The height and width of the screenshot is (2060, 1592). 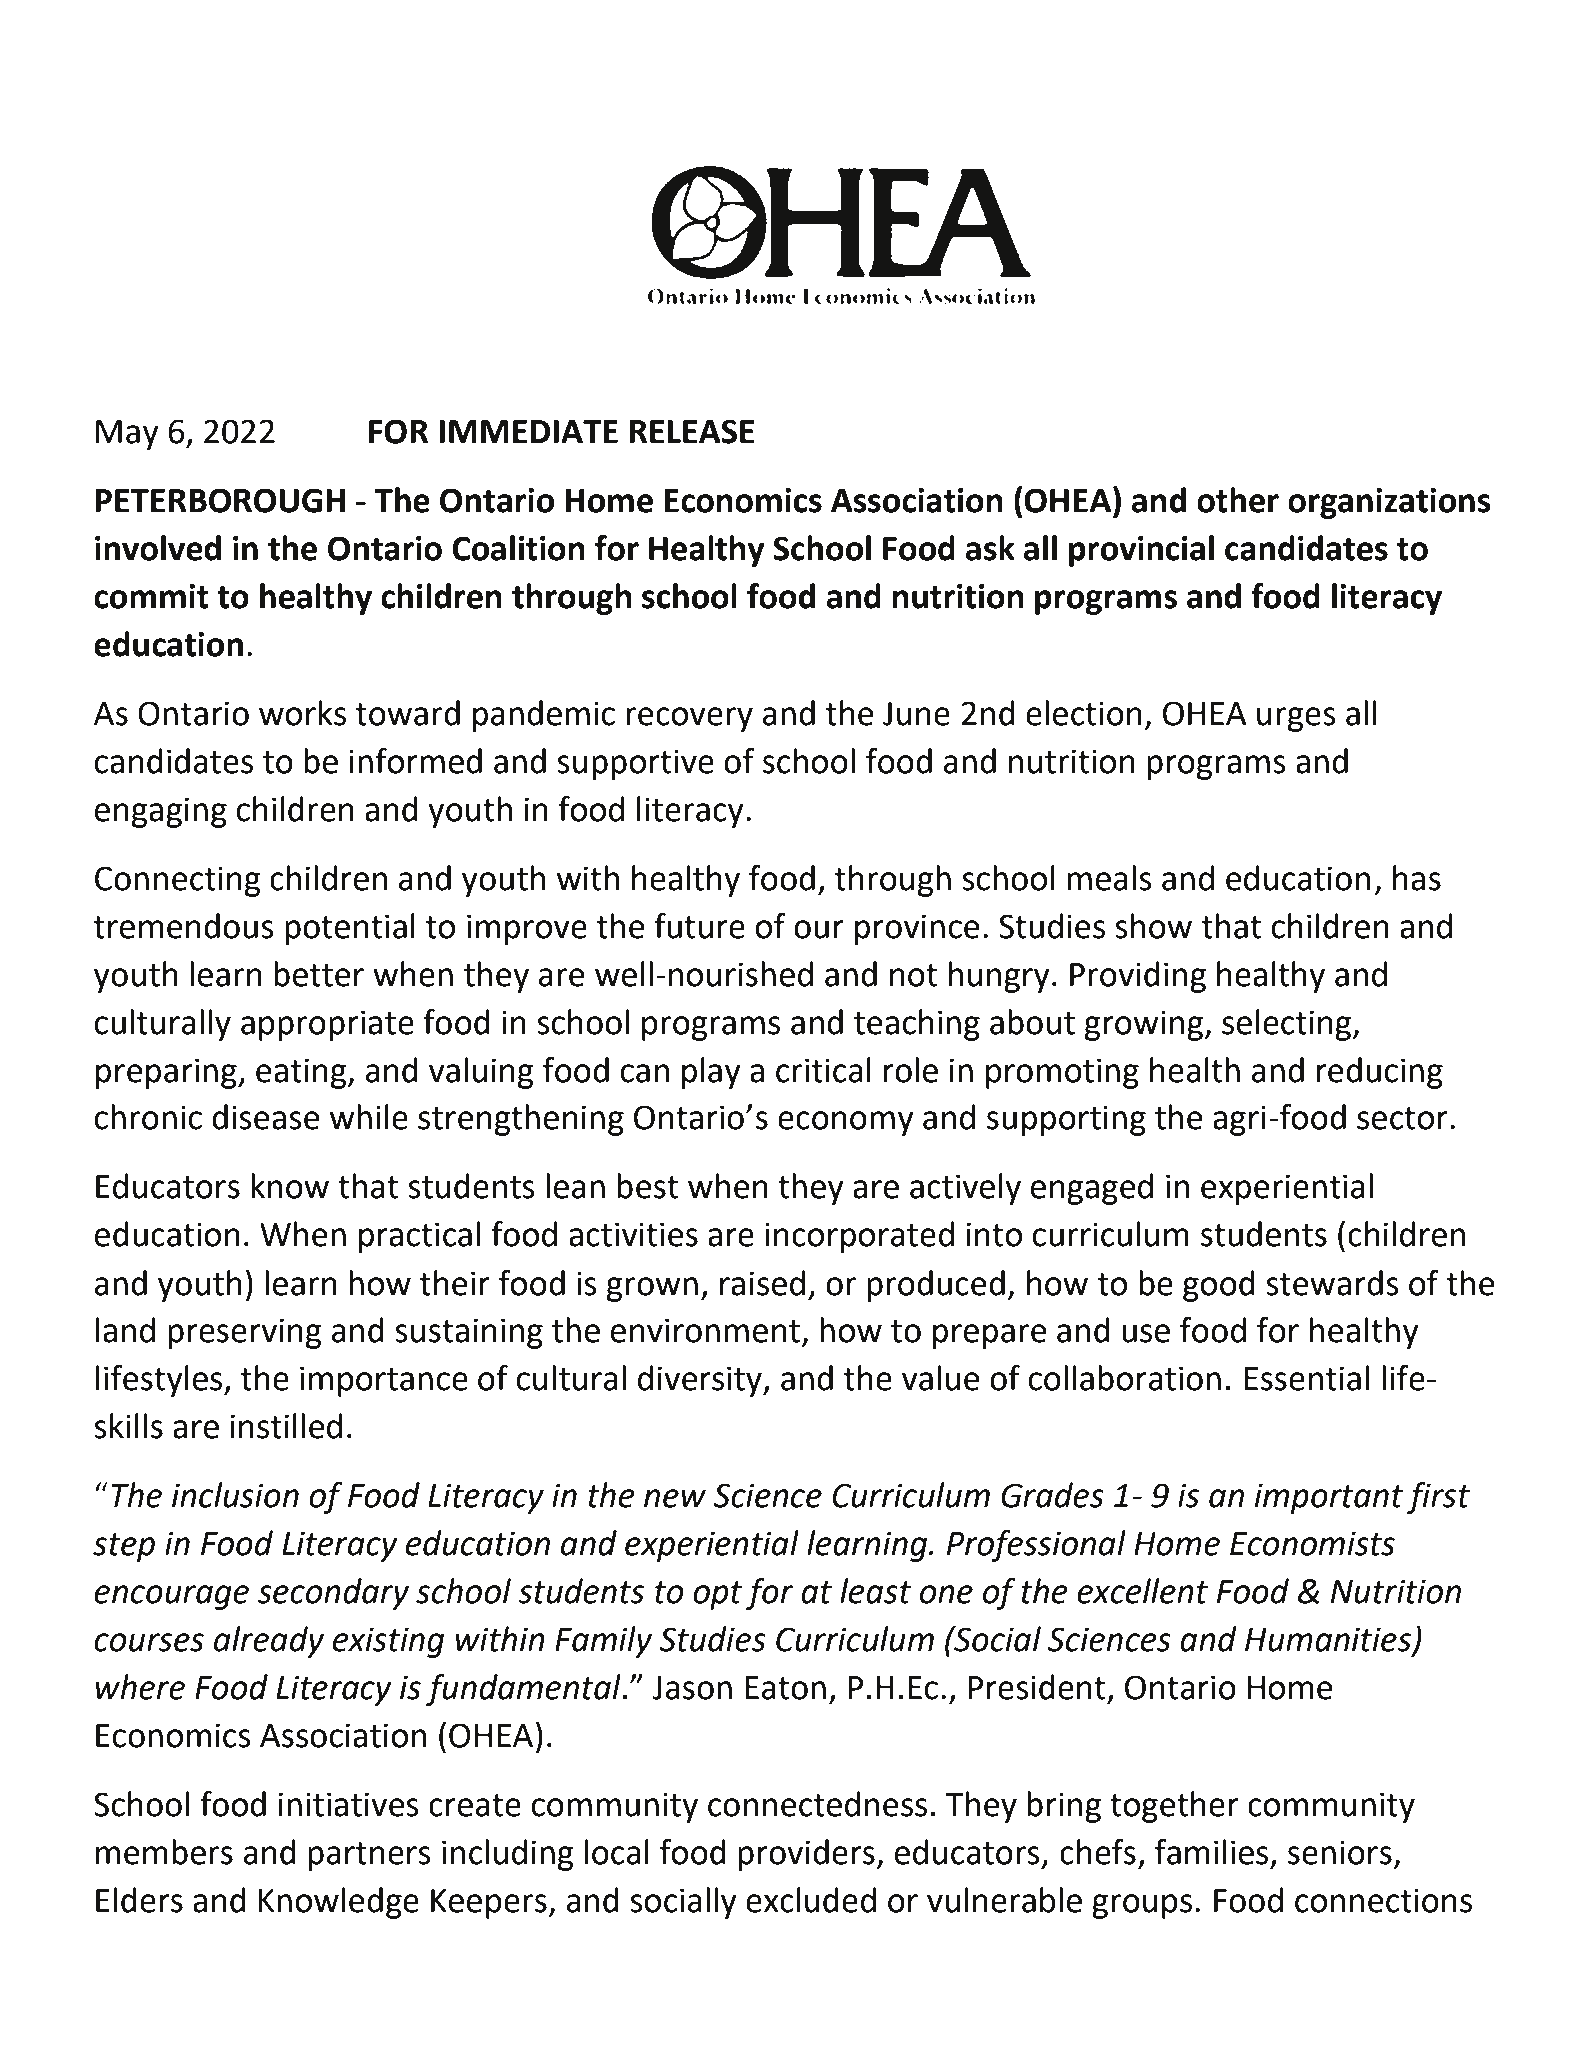 What do you see at coordinates (1332, 1283) in the screenshot?
I see `stewards` at bounding box center [1332, 1283].
